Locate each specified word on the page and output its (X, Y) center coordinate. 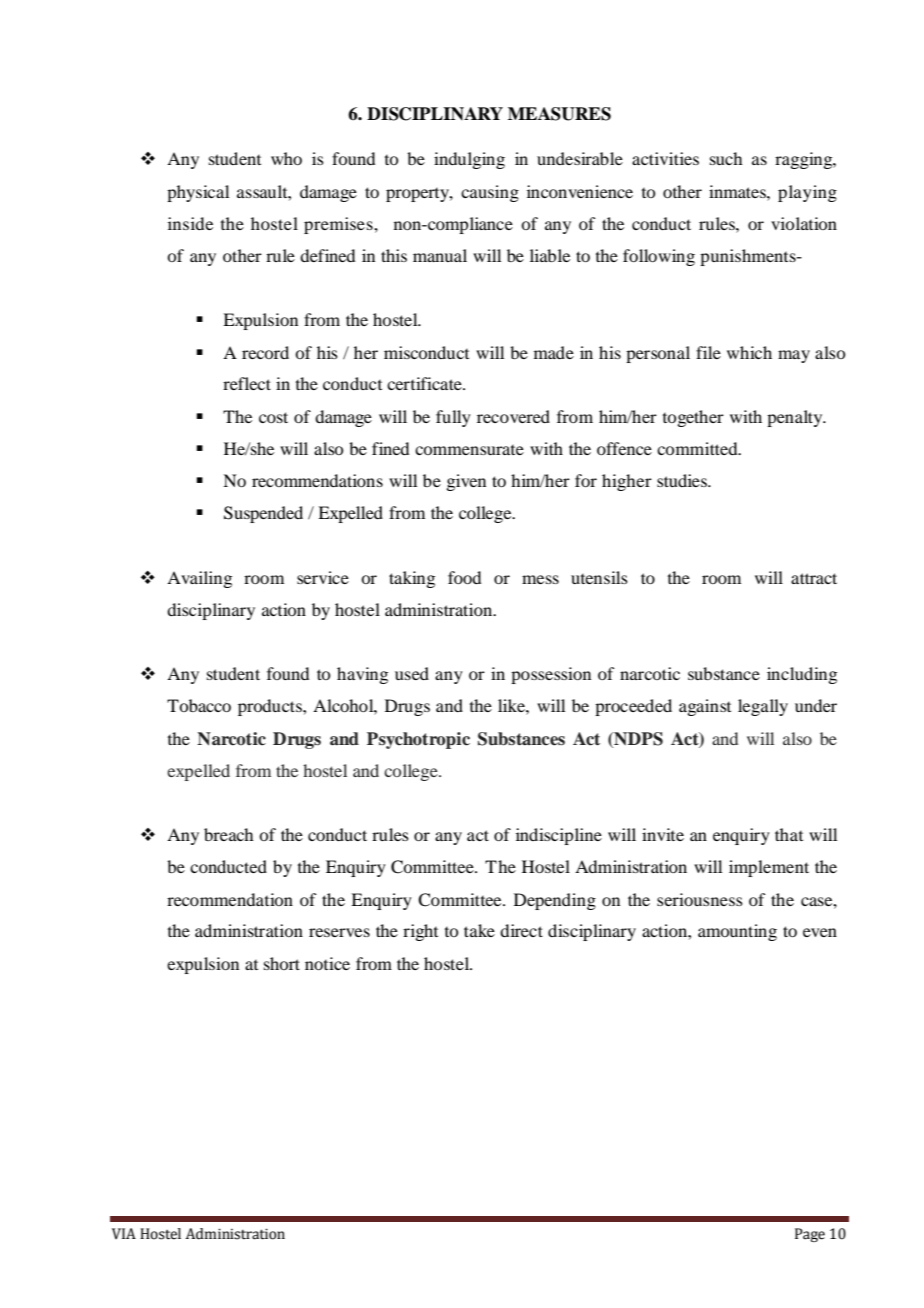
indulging (469, 160)
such (726, 158)
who (286, 158)
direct (521, 930)
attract (814, 578)
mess (540, 579)
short (282, 963)
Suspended (263, 514)
